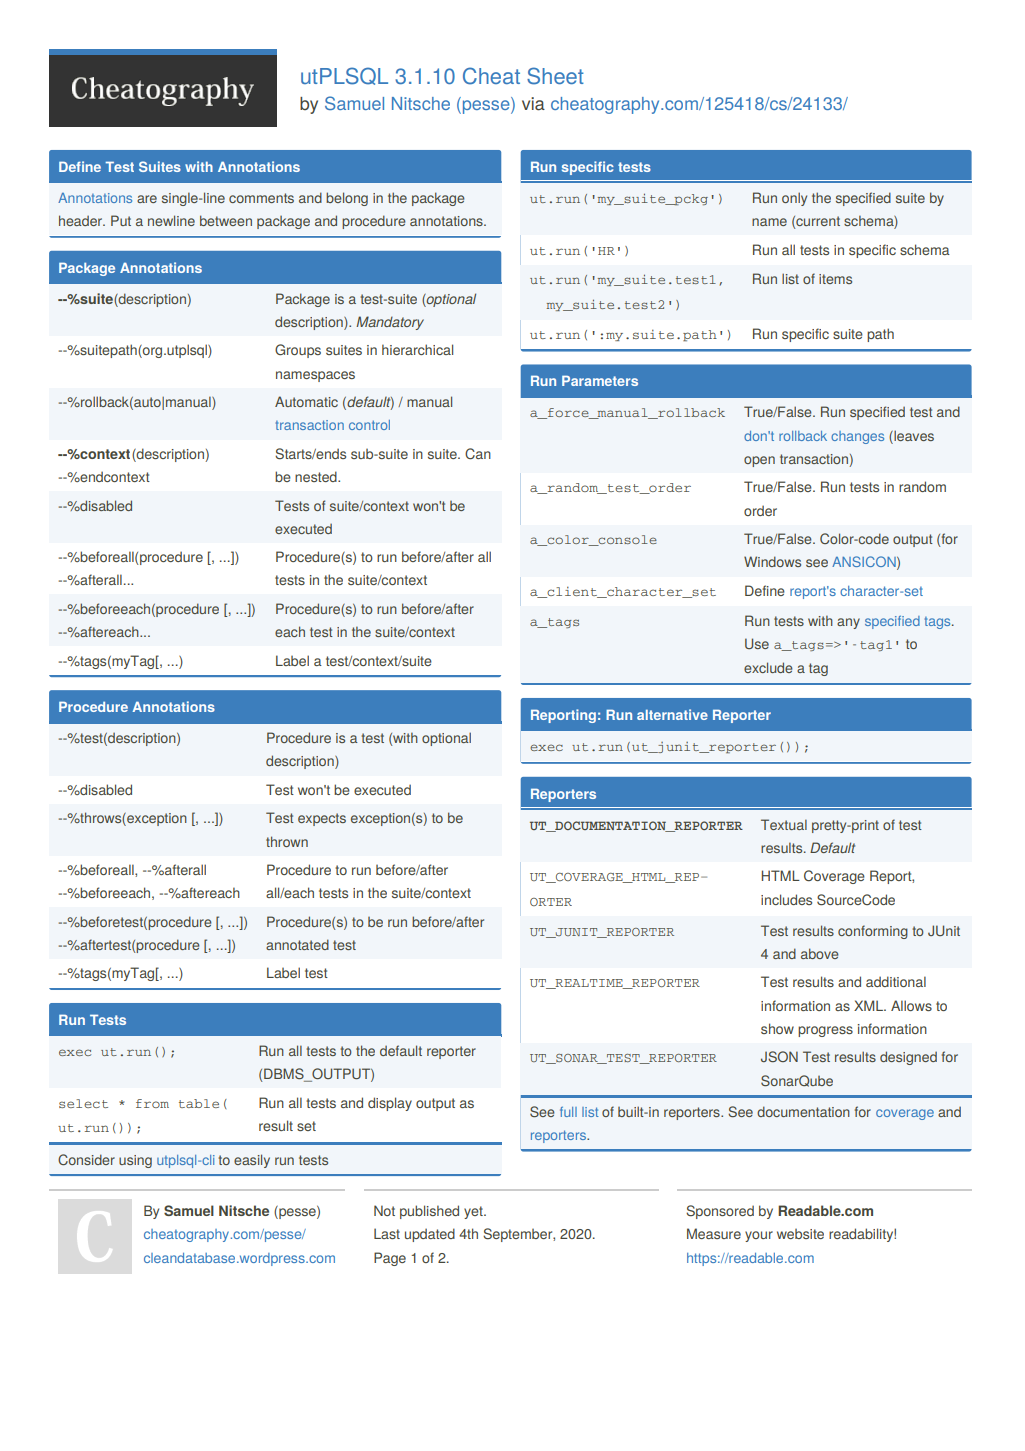 The height and width of the screenshot is (1451, 1025). What do you see at coordinates (147, 199) in the screenshot?
I see `are` at bounding box center [147, 199].
